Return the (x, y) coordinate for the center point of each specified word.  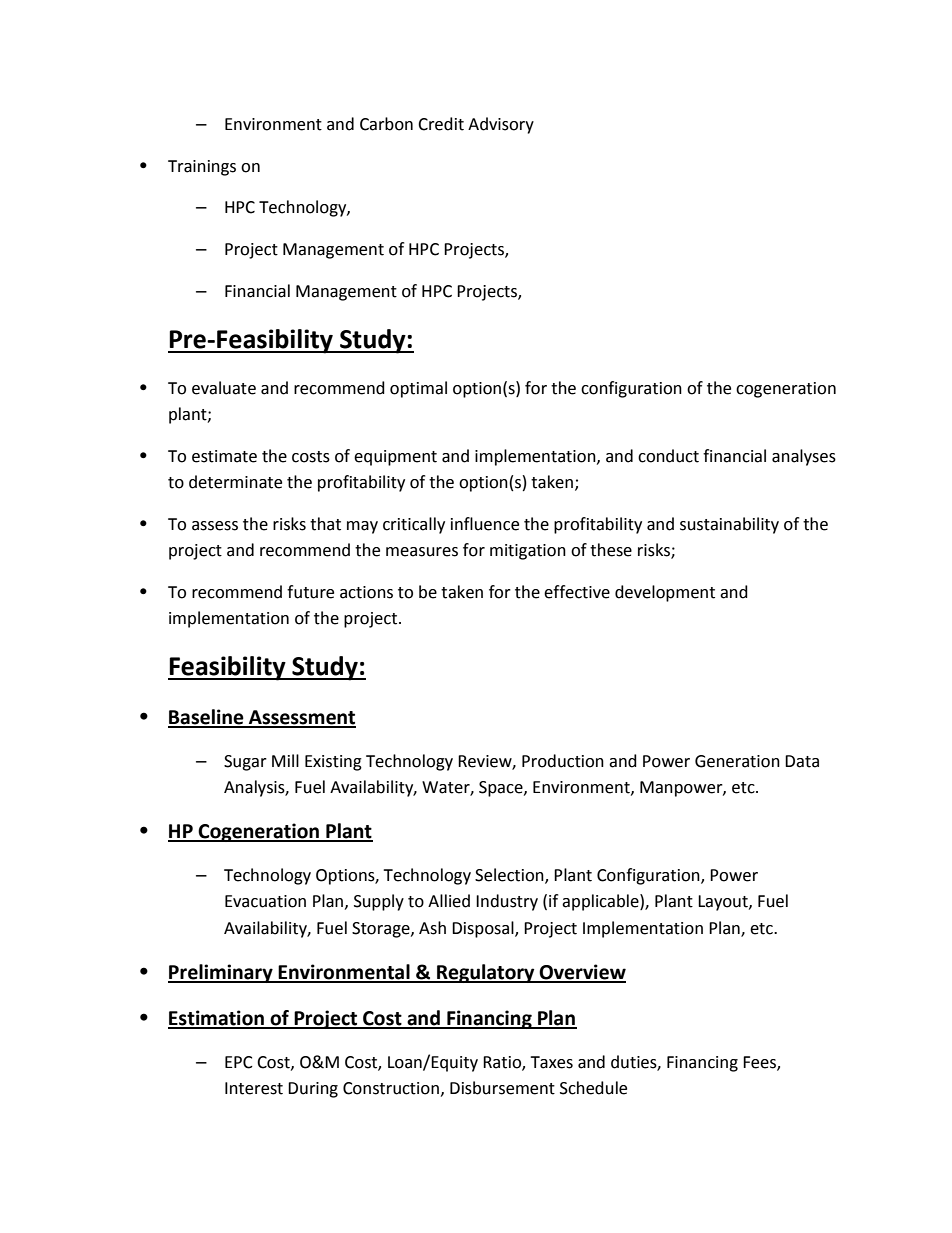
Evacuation (265, 901)
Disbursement (502, 1088)
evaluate (224, 388)
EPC (239, 1062)
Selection (510, 876)
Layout (724, 903)
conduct (668, 456)
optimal (418, 389)
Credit (441, 124)
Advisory (501, 125)
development (665, 593)
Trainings (202, 168)
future (310, 592)
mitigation (528, 552)
